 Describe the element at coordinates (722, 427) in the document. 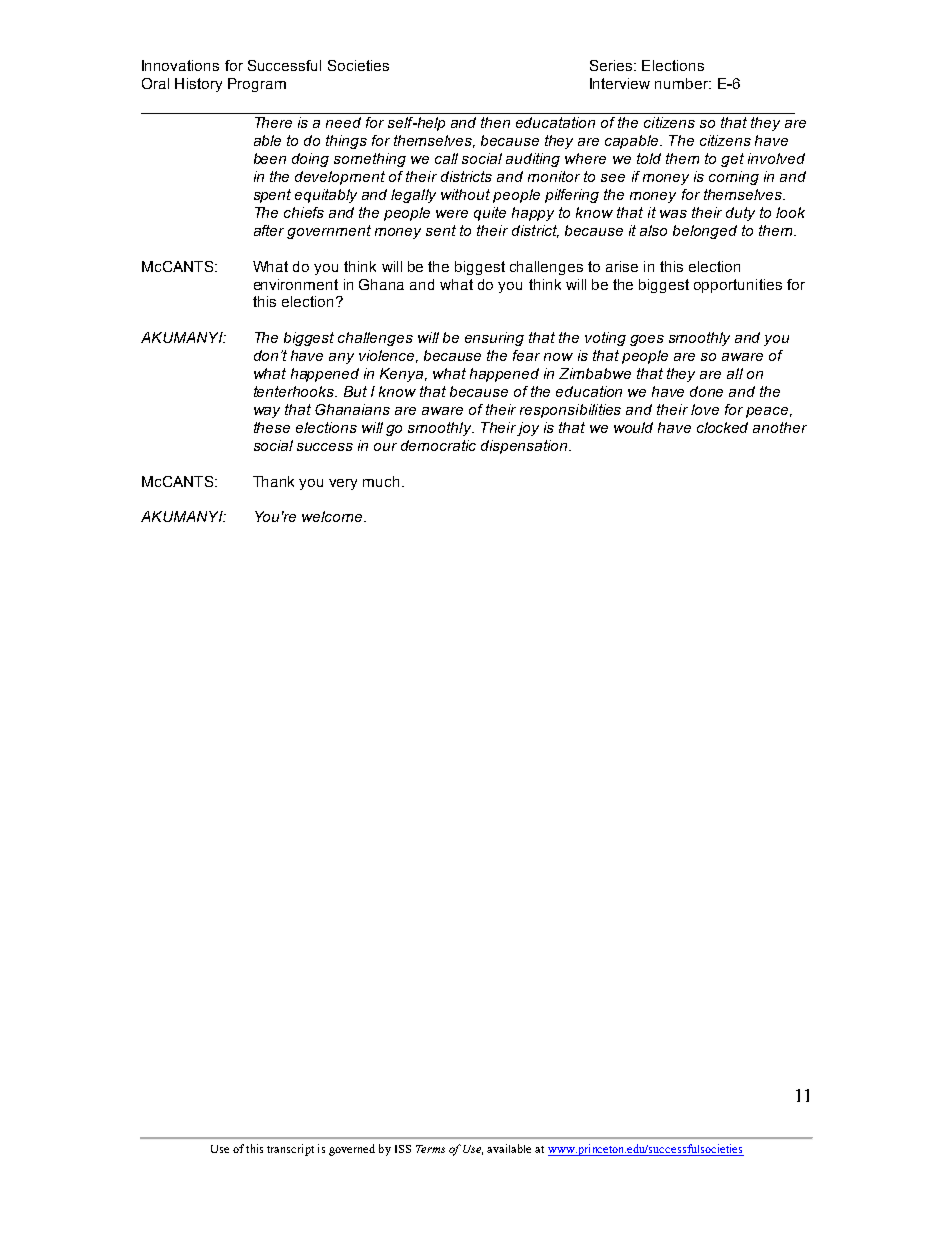

I see `clocked` at that location.
